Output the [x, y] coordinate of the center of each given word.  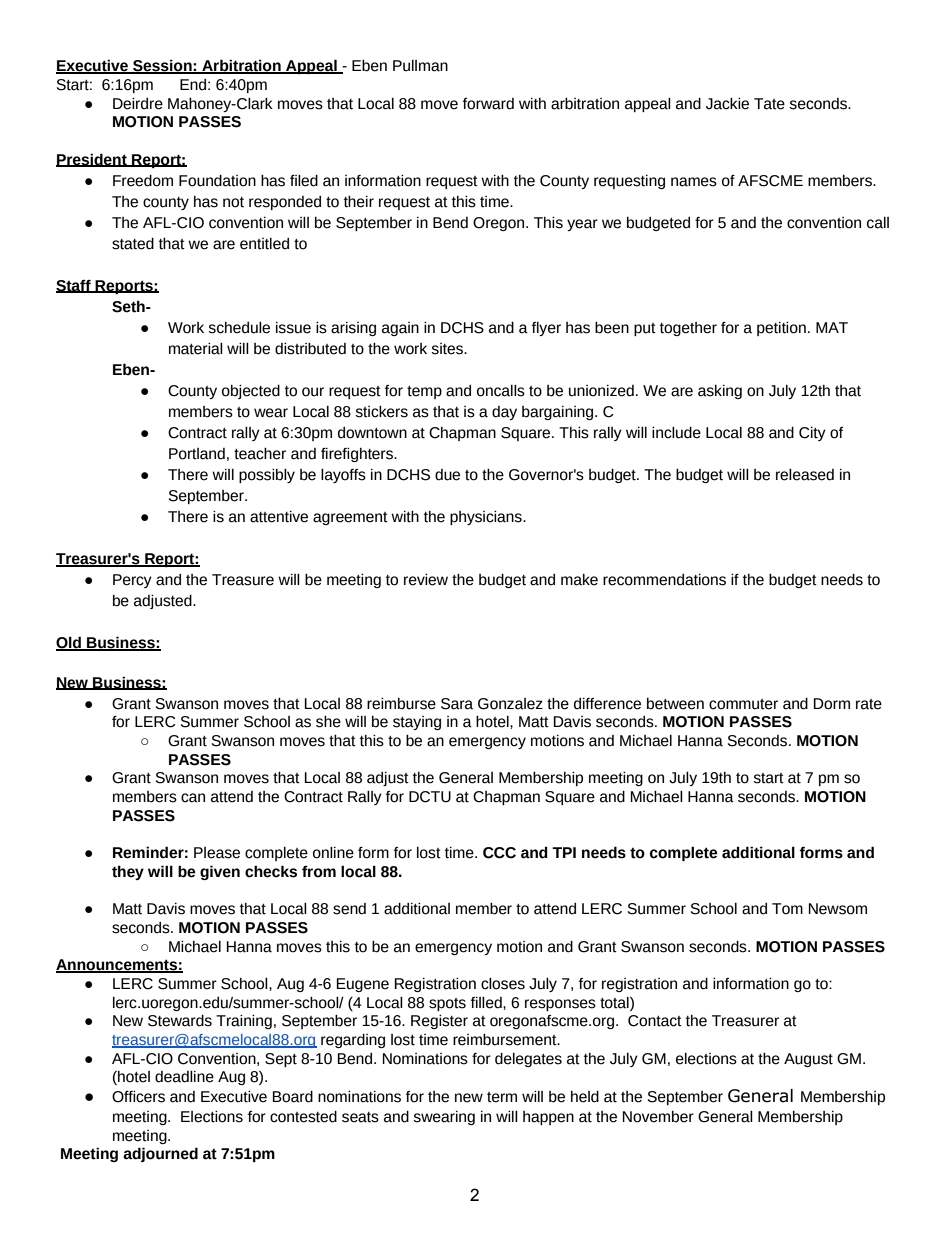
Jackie [727, 104]
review [426, 580]
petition [781, 329]
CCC [499, 853]
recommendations [664, 580]
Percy [132, 581]
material [196, 349]
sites [448, 349]
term [502, 1097]
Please [217, 853]
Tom [787, 909]
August [808, 1060]
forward [488, 104]
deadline [184, 1077]
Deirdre [138, 104]
